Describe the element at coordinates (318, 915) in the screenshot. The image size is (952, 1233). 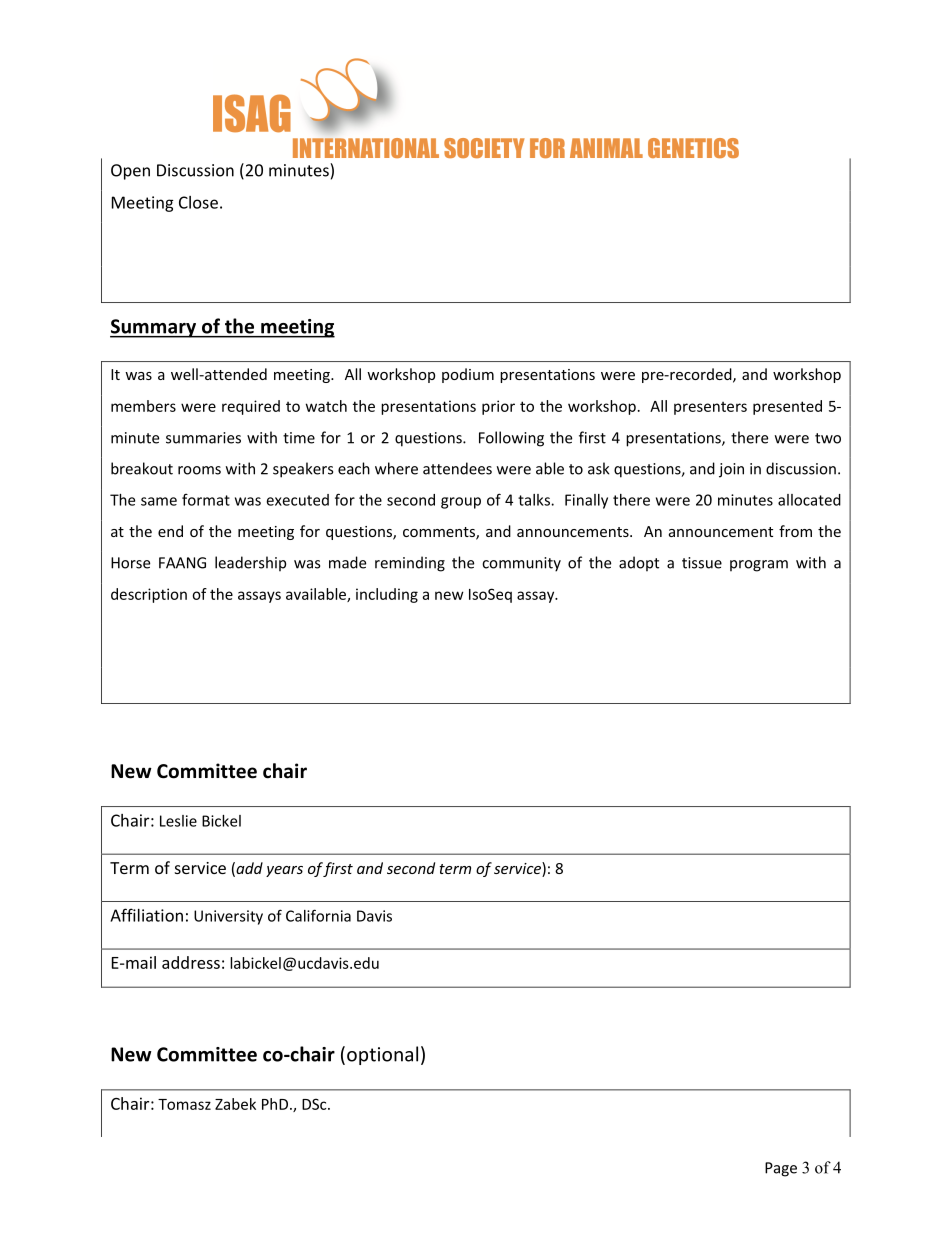
I see `California` at that location.
